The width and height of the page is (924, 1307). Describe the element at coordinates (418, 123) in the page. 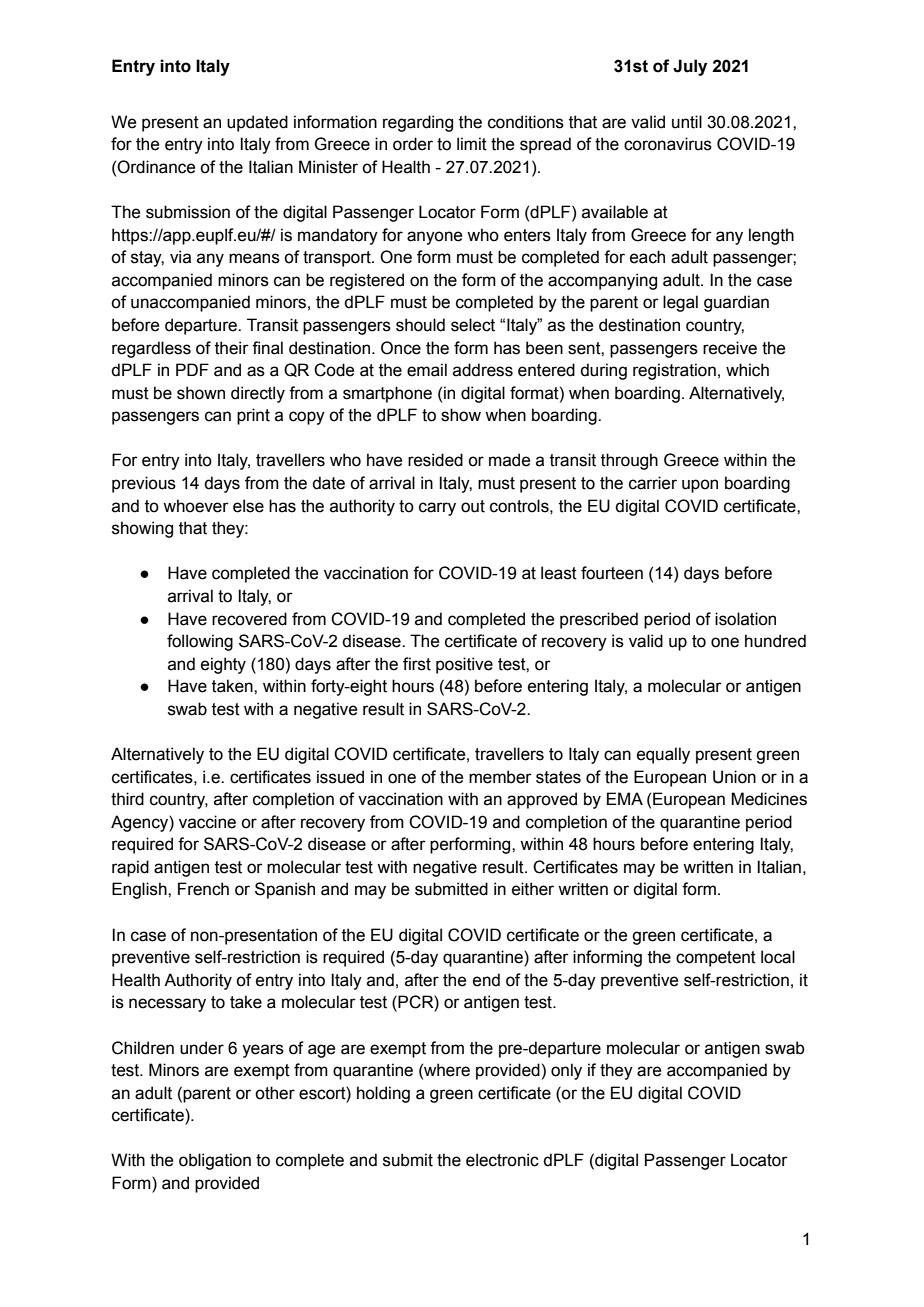

I see `regarding` at that location.
